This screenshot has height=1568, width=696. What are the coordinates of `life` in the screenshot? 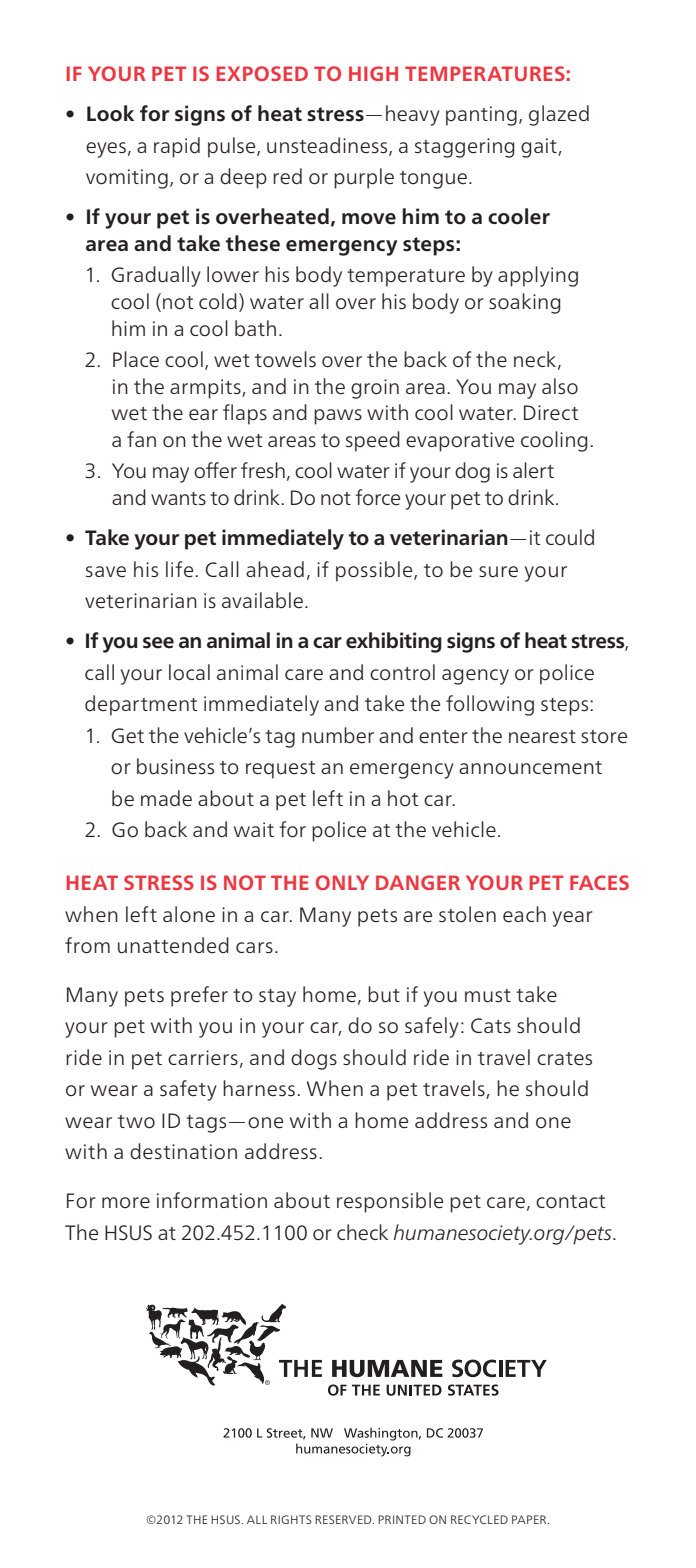 It's located at (181, 569).
